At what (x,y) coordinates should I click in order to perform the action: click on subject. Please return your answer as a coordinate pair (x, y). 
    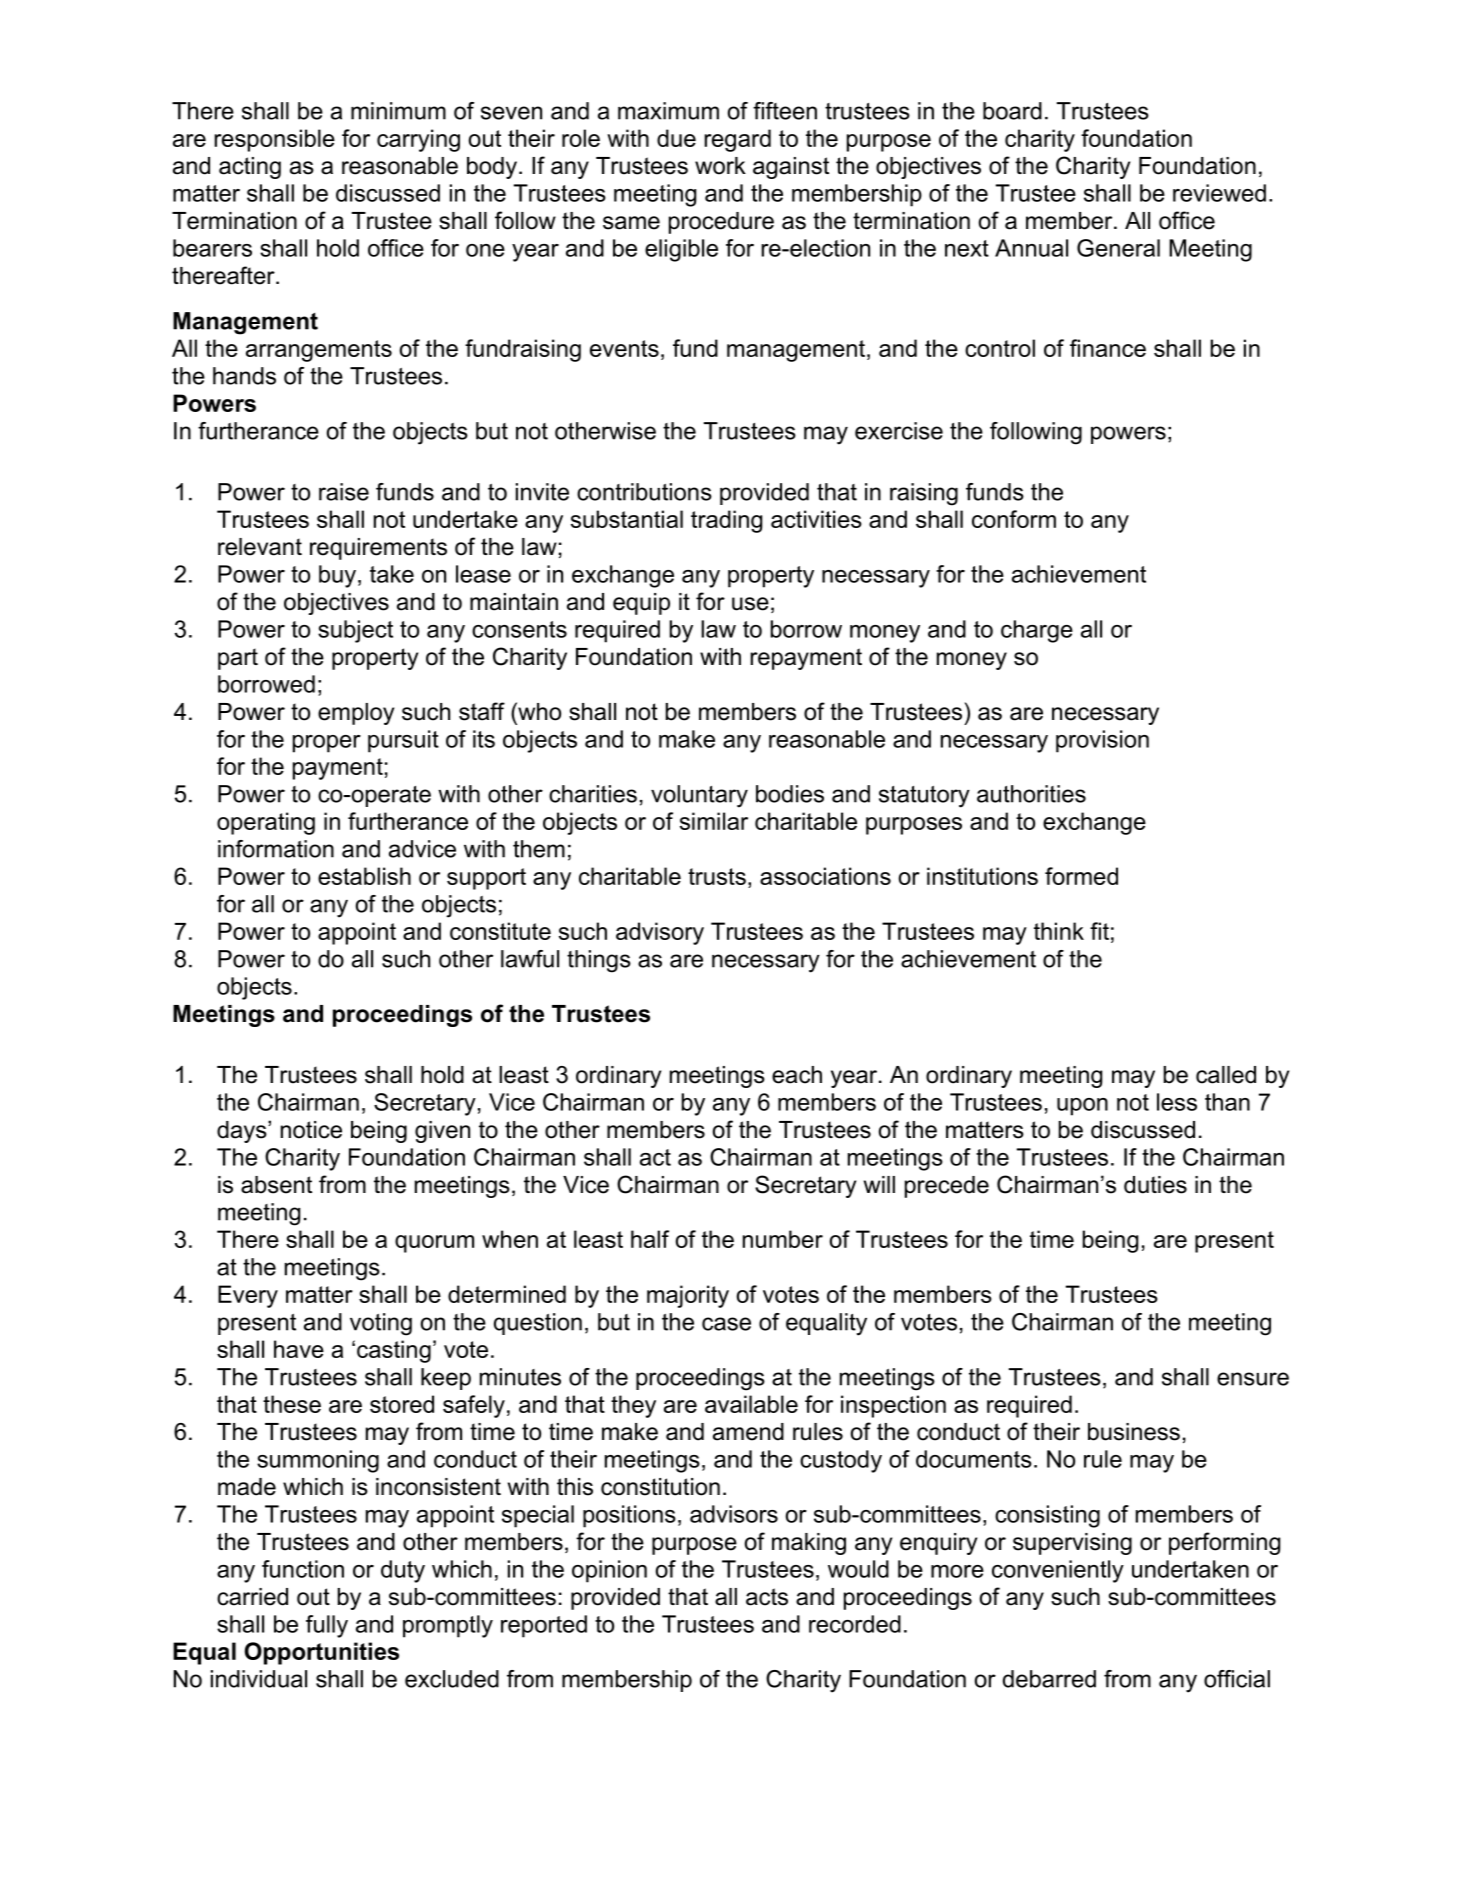
    Looking at the image, I should click on (355, 631).
